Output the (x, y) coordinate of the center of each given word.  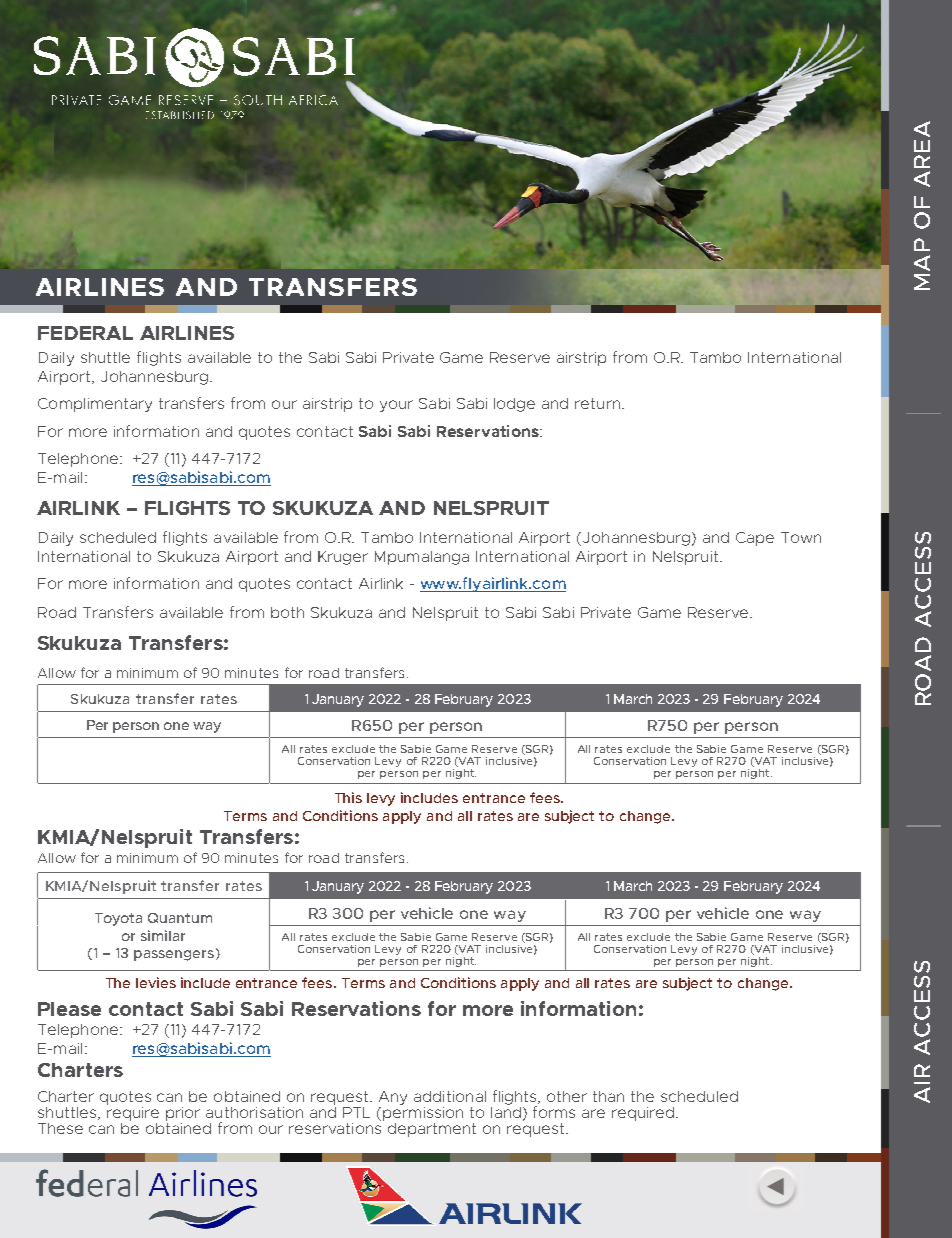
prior (183, 1114)
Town (801, 537)
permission (423, 1112)
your (396, 406)
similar (163, 935)
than (608, 1096)
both (287, 612)
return (597, 403)
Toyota (118, 919)
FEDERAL (85, 333)
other (567, 1096)
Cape (755, 539)
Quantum (180, 918)
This (348, 797)
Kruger (343, 558)
